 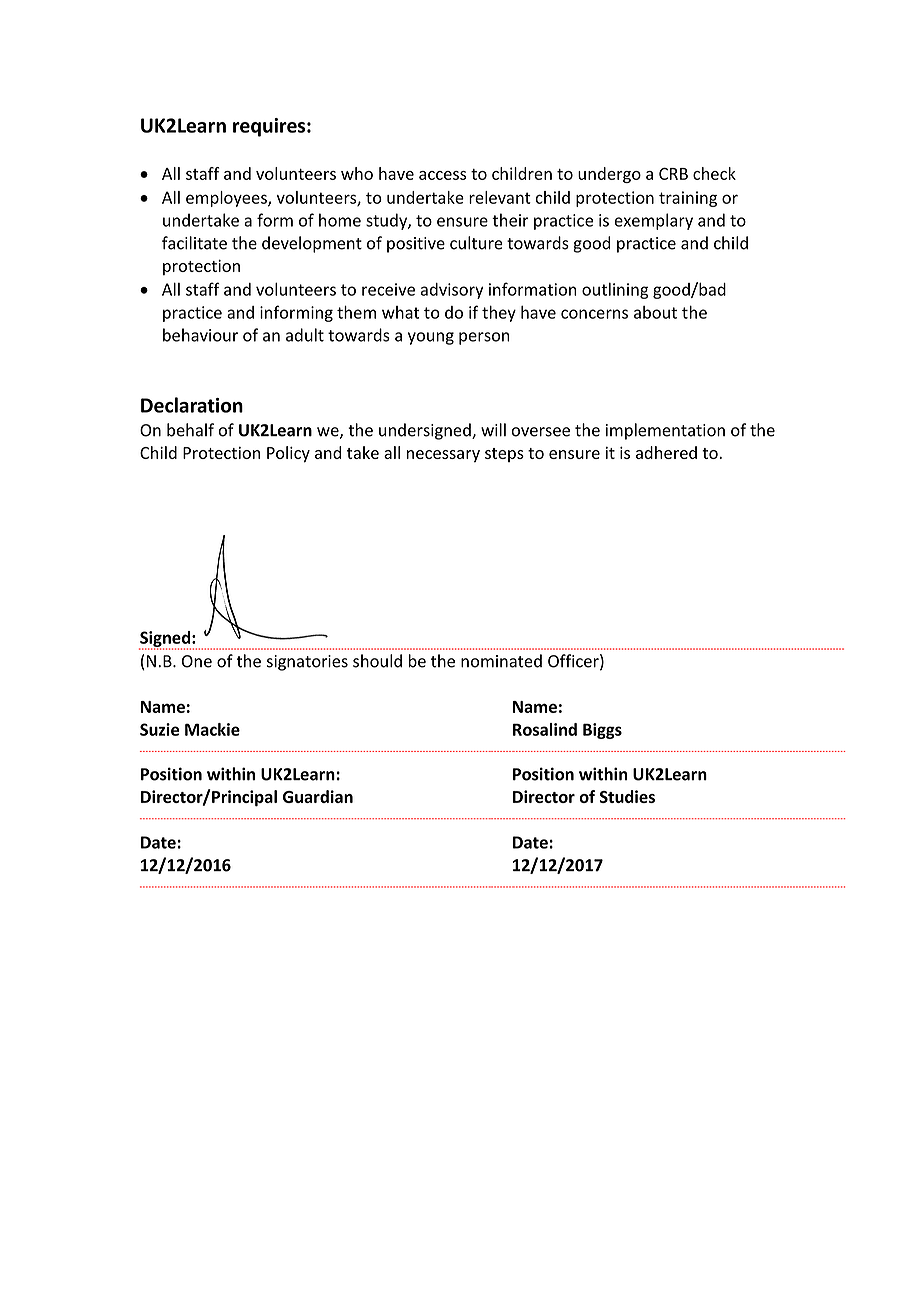 What do you see at coordinates (227, 199) in the image?
I see `employees` at bounding box center [227, 199].
